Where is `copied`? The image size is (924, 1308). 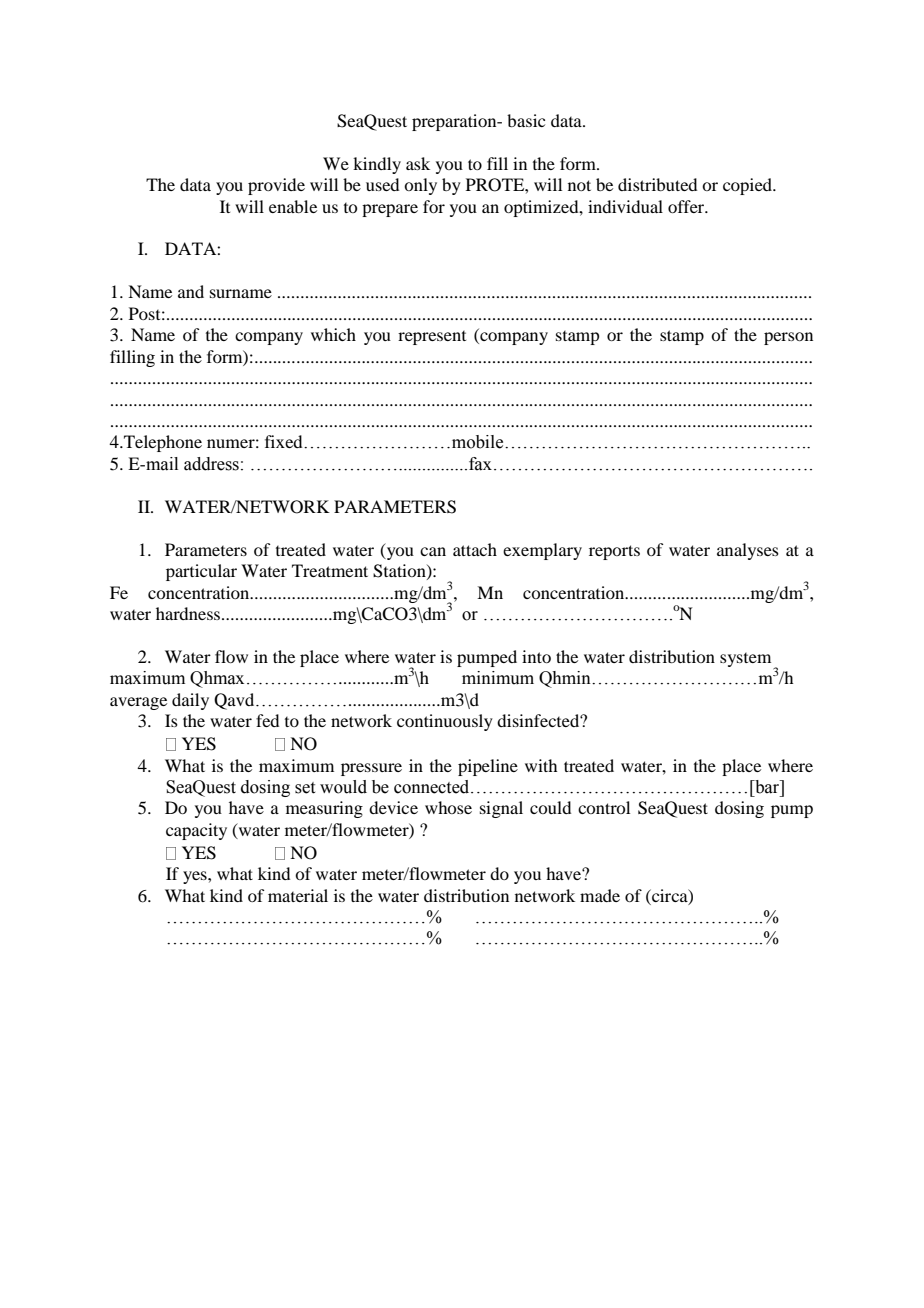
copied is located at coordinates (749, 186).
